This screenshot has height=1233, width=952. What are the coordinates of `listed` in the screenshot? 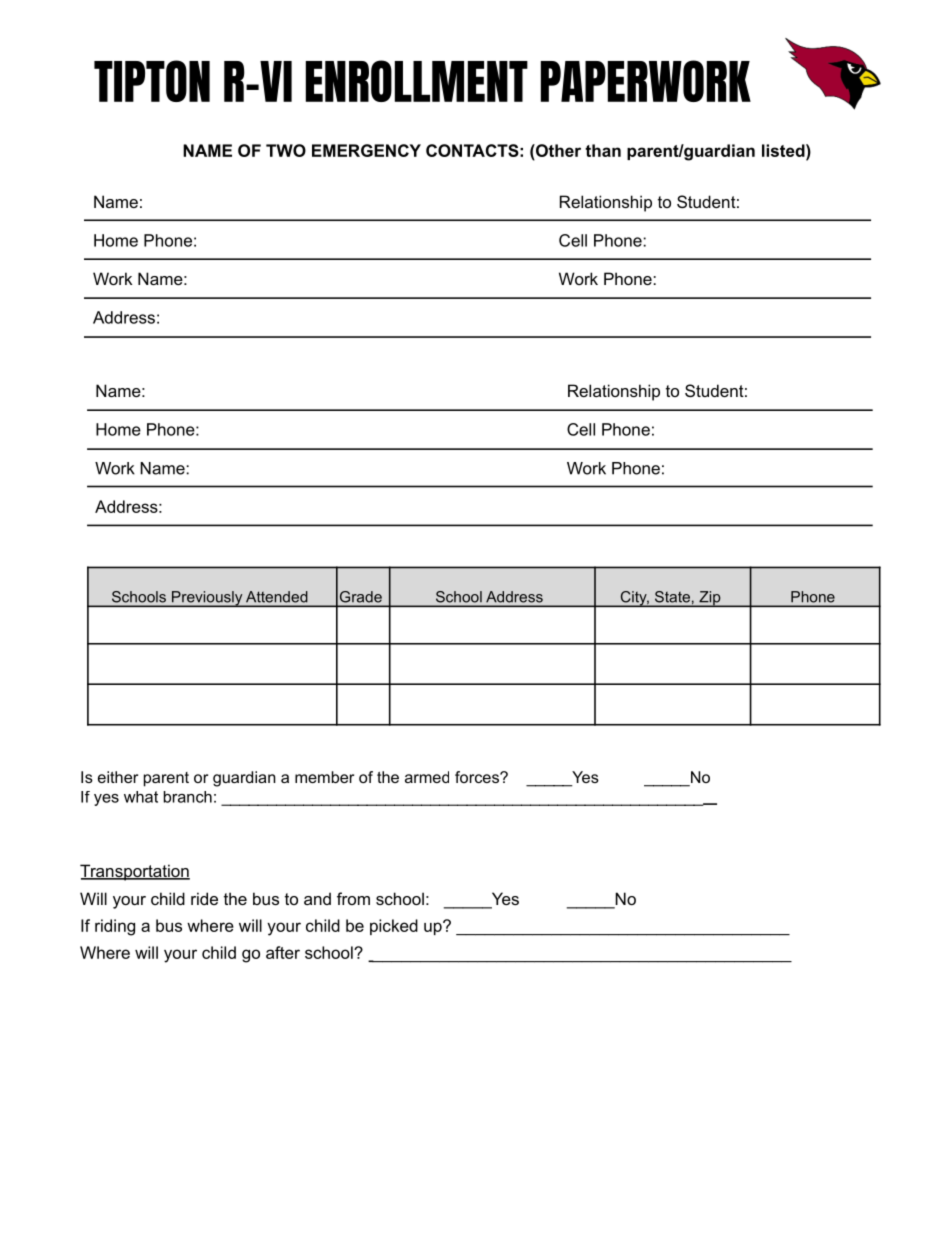 It's located at (784, 150).
